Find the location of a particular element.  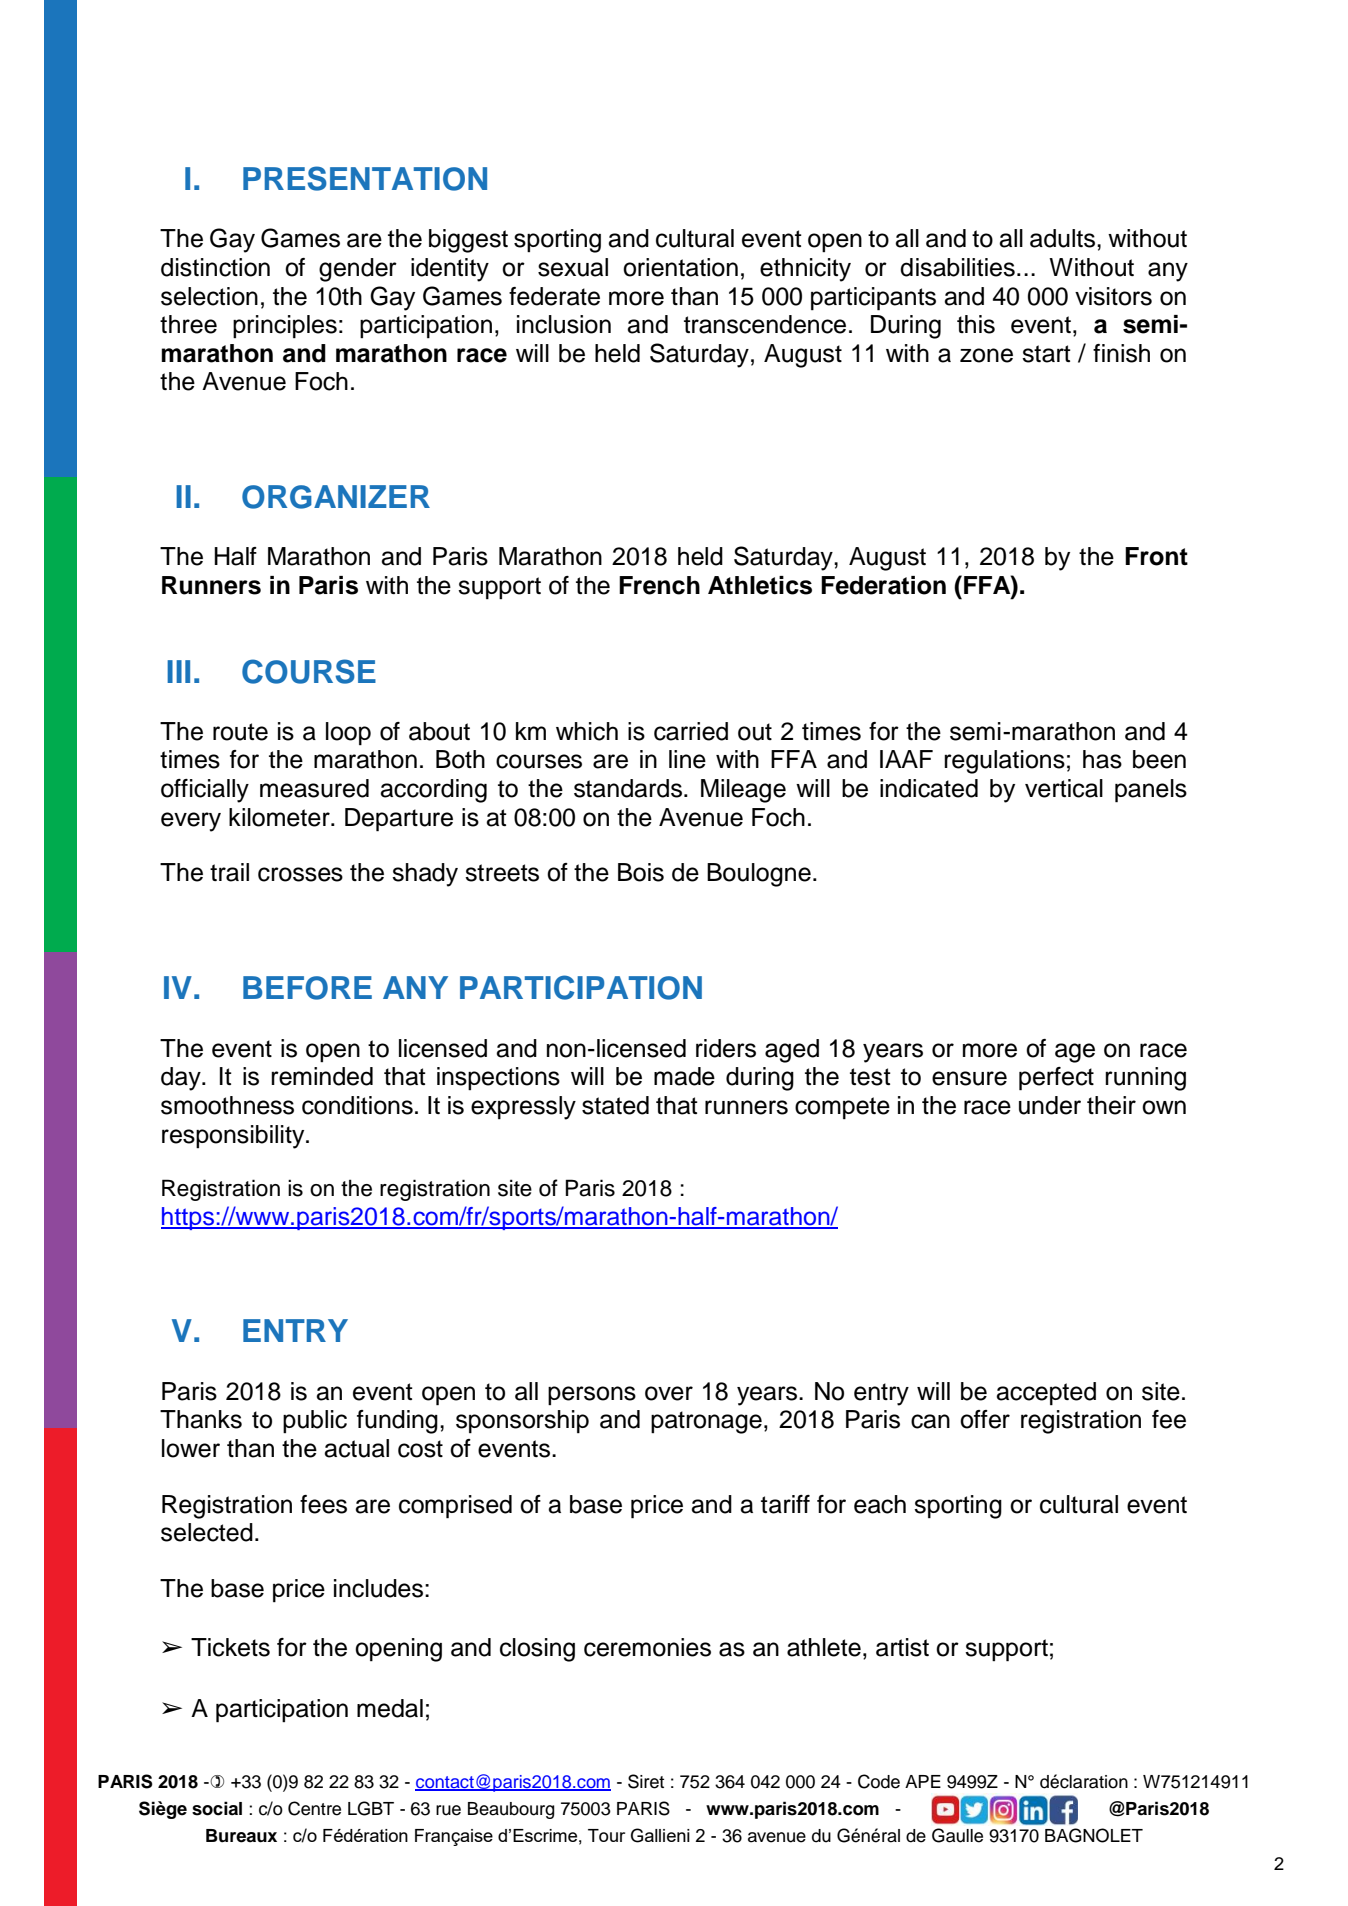

over is located at coordinates (669, 1393).
